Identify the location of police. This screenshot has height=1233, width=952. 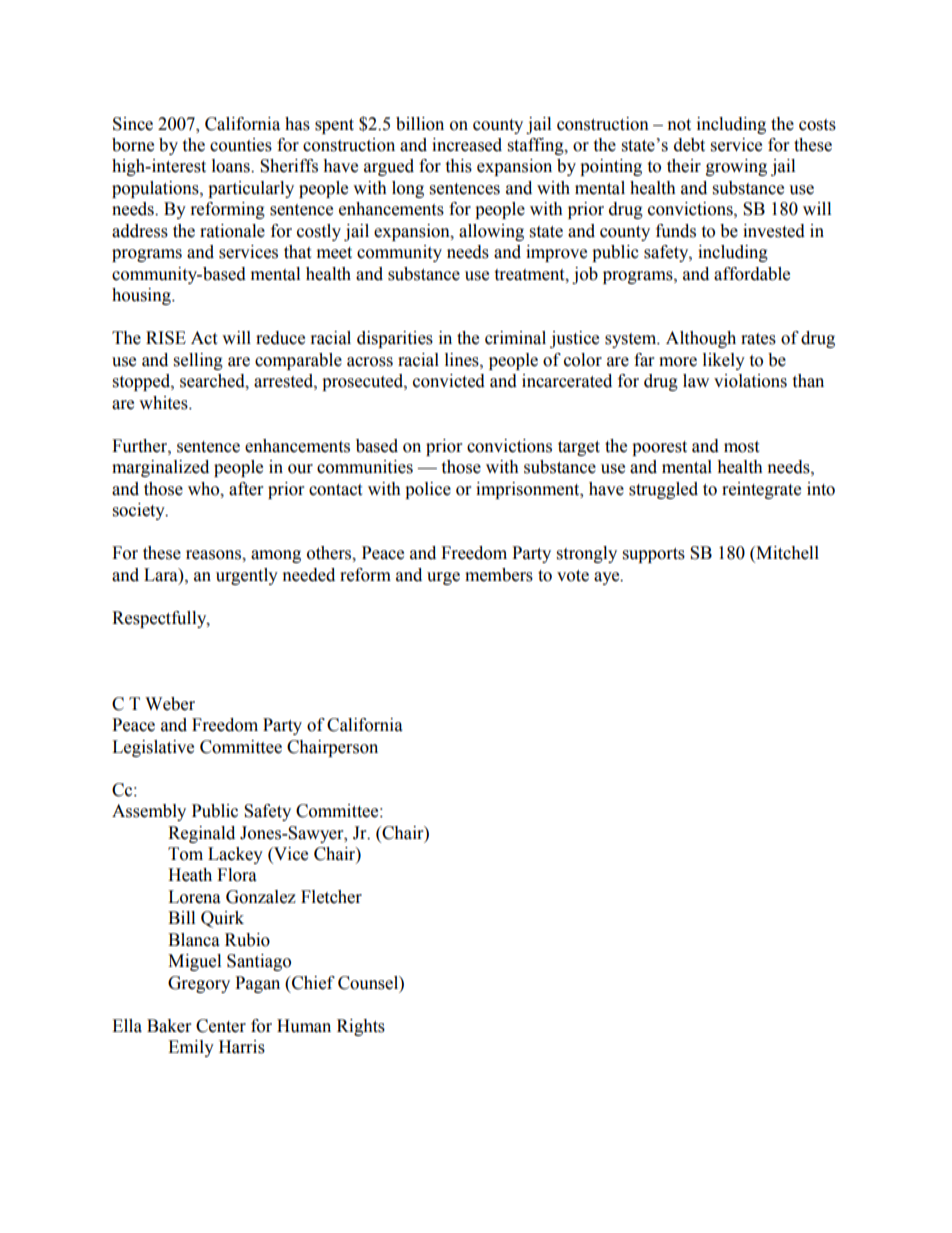
(428, 490).
